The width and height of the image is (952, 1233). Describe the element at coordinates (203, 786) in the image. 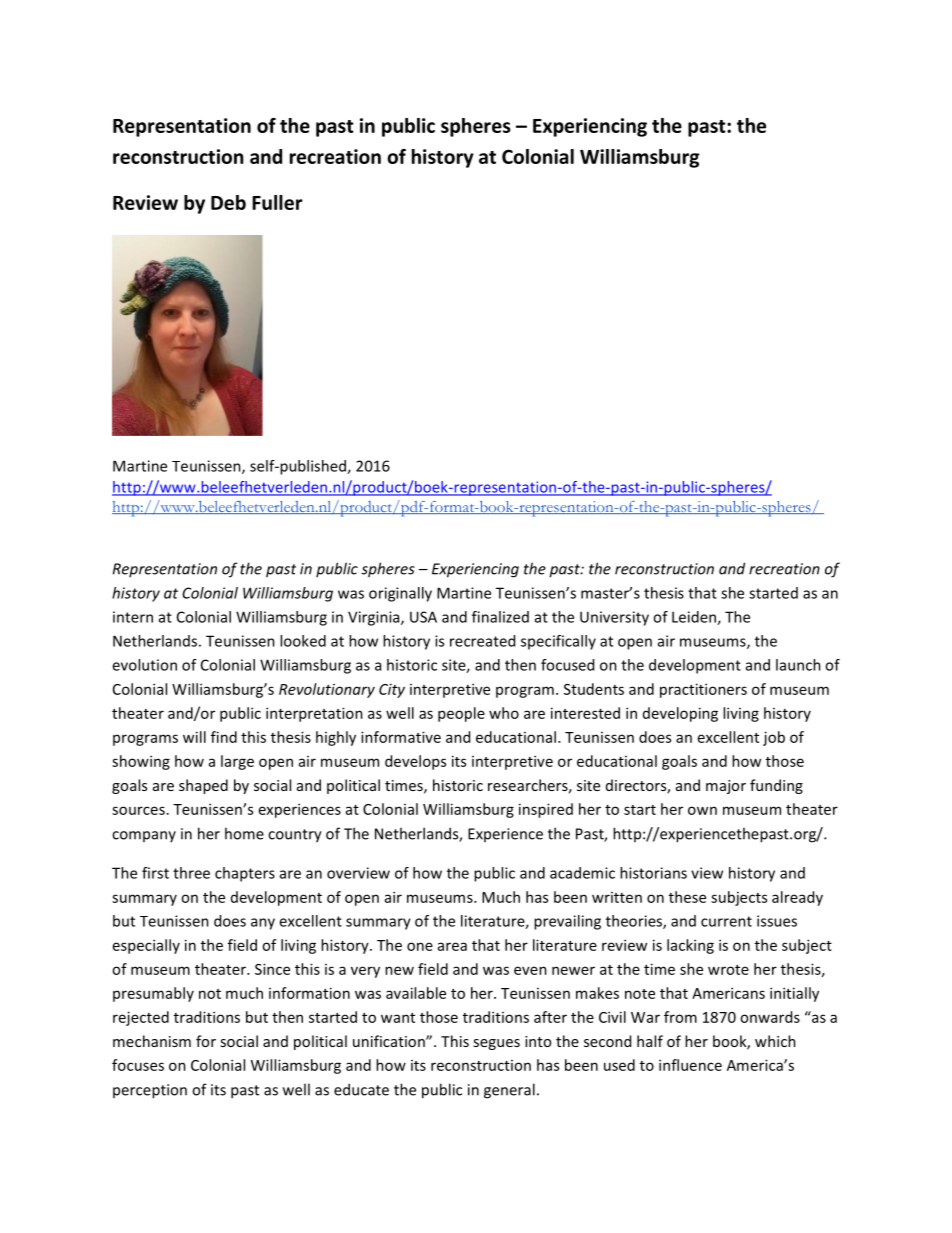

I see `shaped` at that location.
